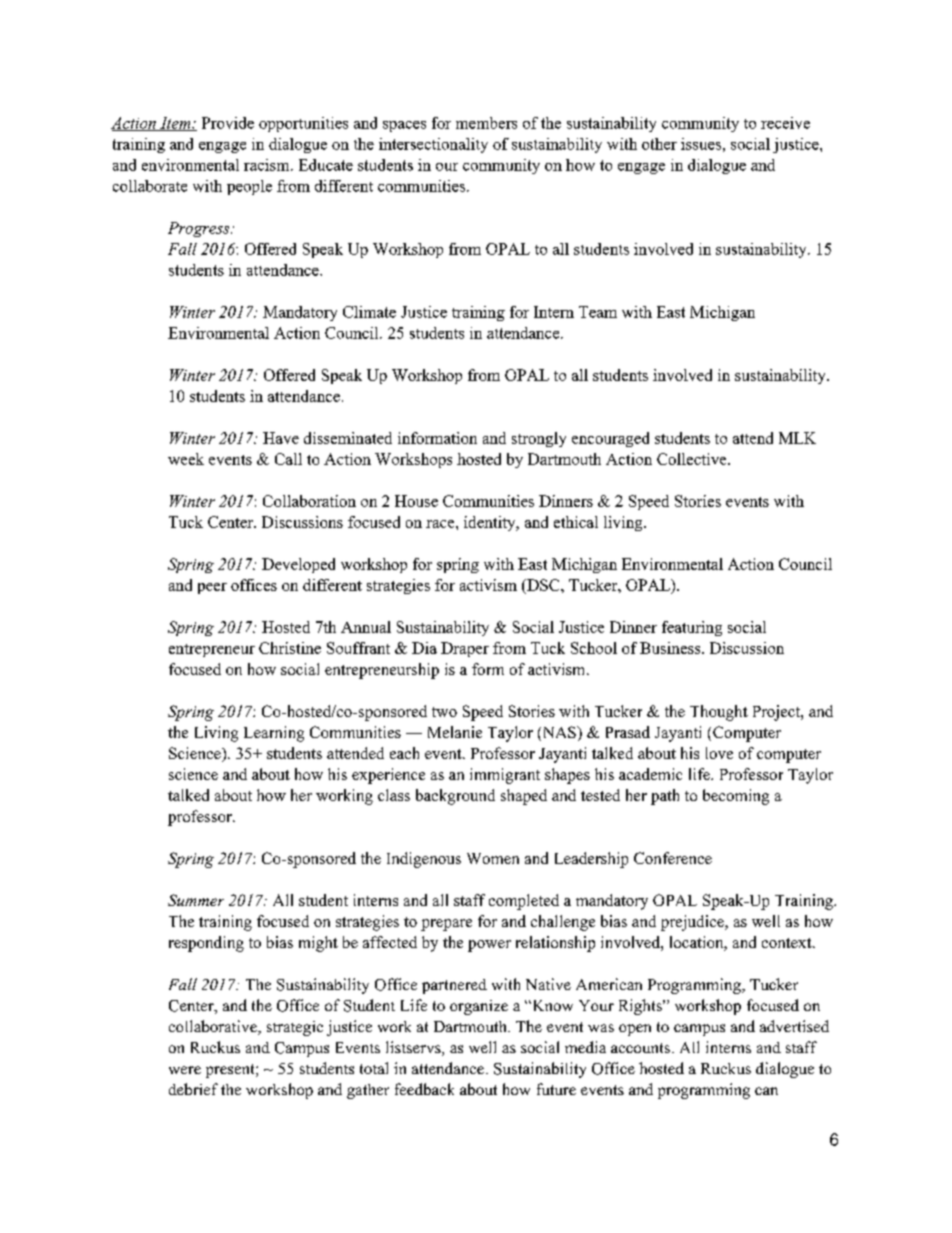 Image resolution: width=952 pixels, height=1233 pixels. What do you see at coordinates (640, 1048) in the page?
I see `accounts` at bounding box center [640, 1048].
